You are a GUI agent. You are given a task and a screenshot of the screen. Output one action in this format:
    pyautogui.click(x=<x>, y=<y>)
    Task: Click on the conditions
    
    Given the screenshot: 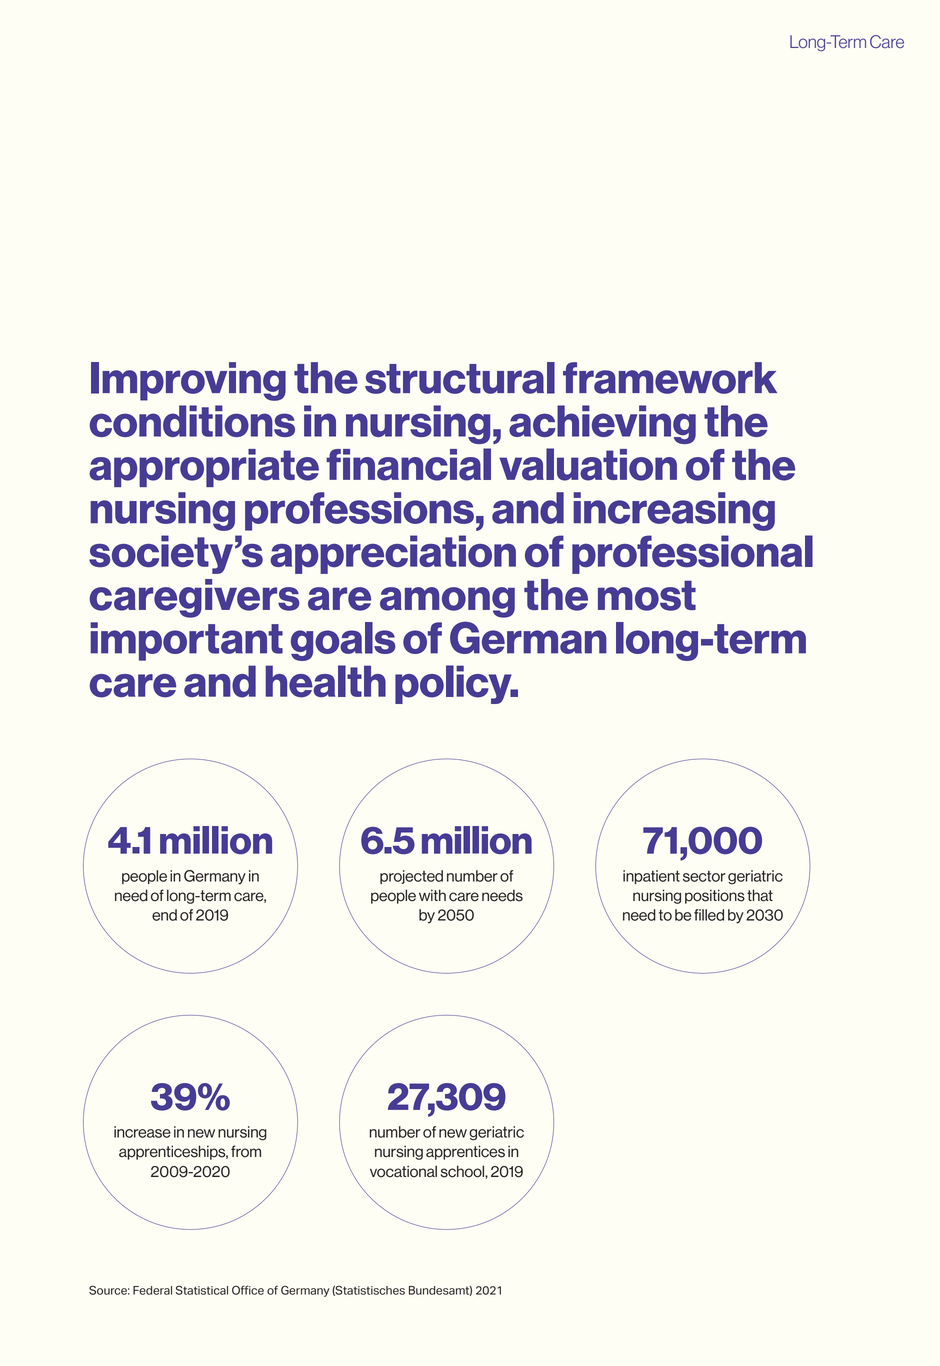 What is the action you would take?
    pyautogui.click(x=192, y=421)
